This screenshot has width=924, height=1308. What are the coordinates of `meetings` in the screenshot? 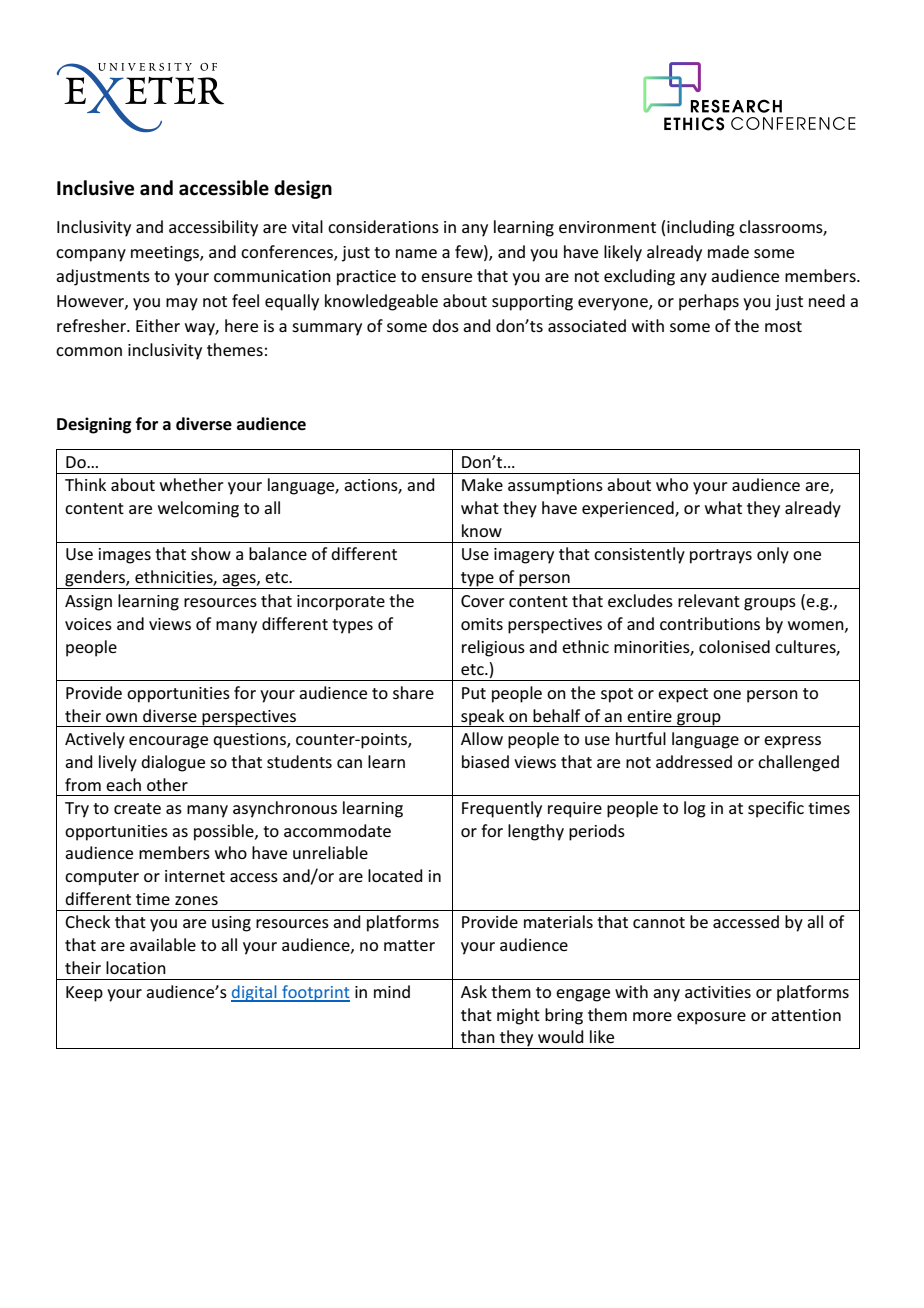 It's located at (166, 254).
